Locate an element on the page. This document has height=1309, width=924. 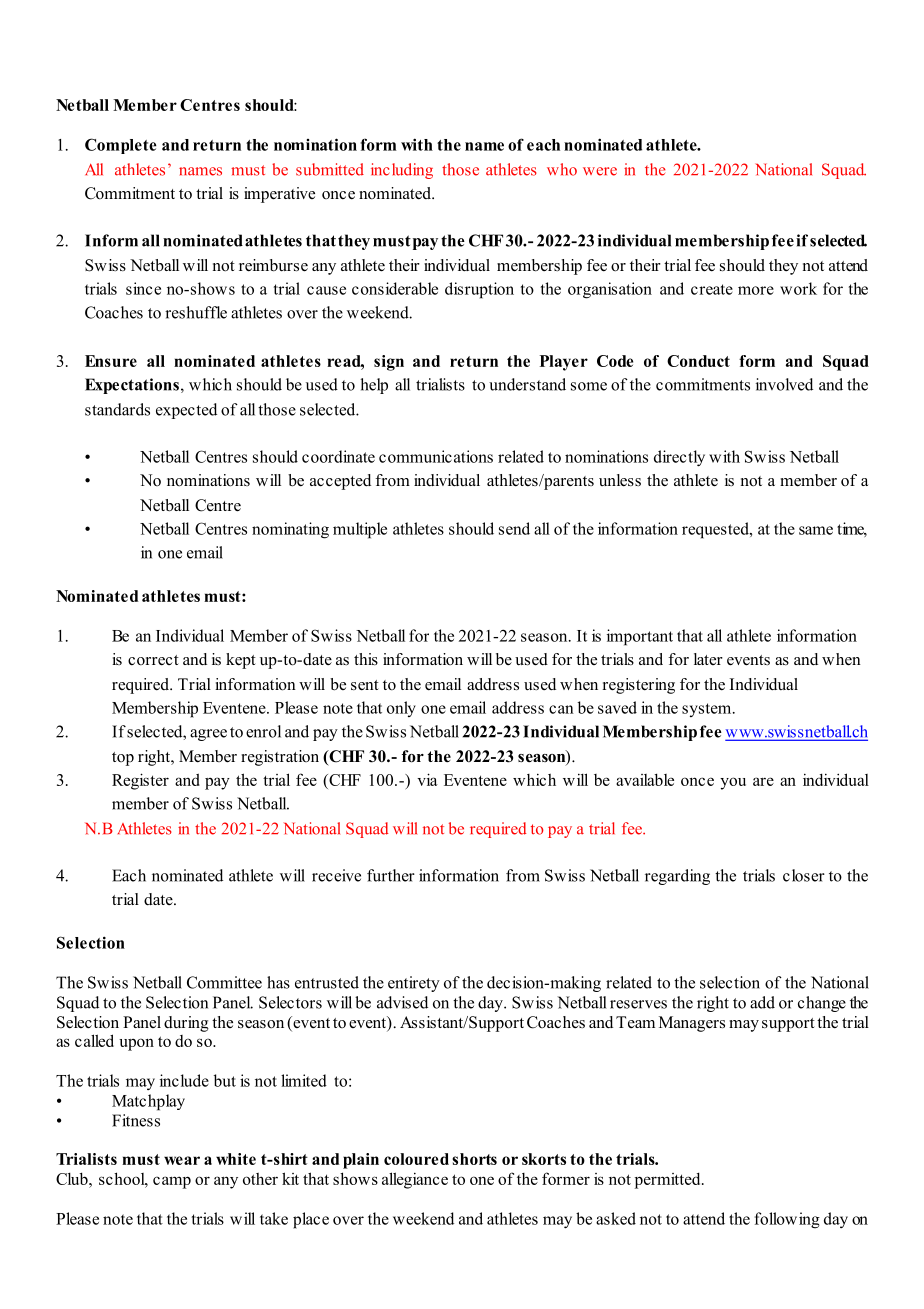
shorts is located at coordinates (474, 1159).
